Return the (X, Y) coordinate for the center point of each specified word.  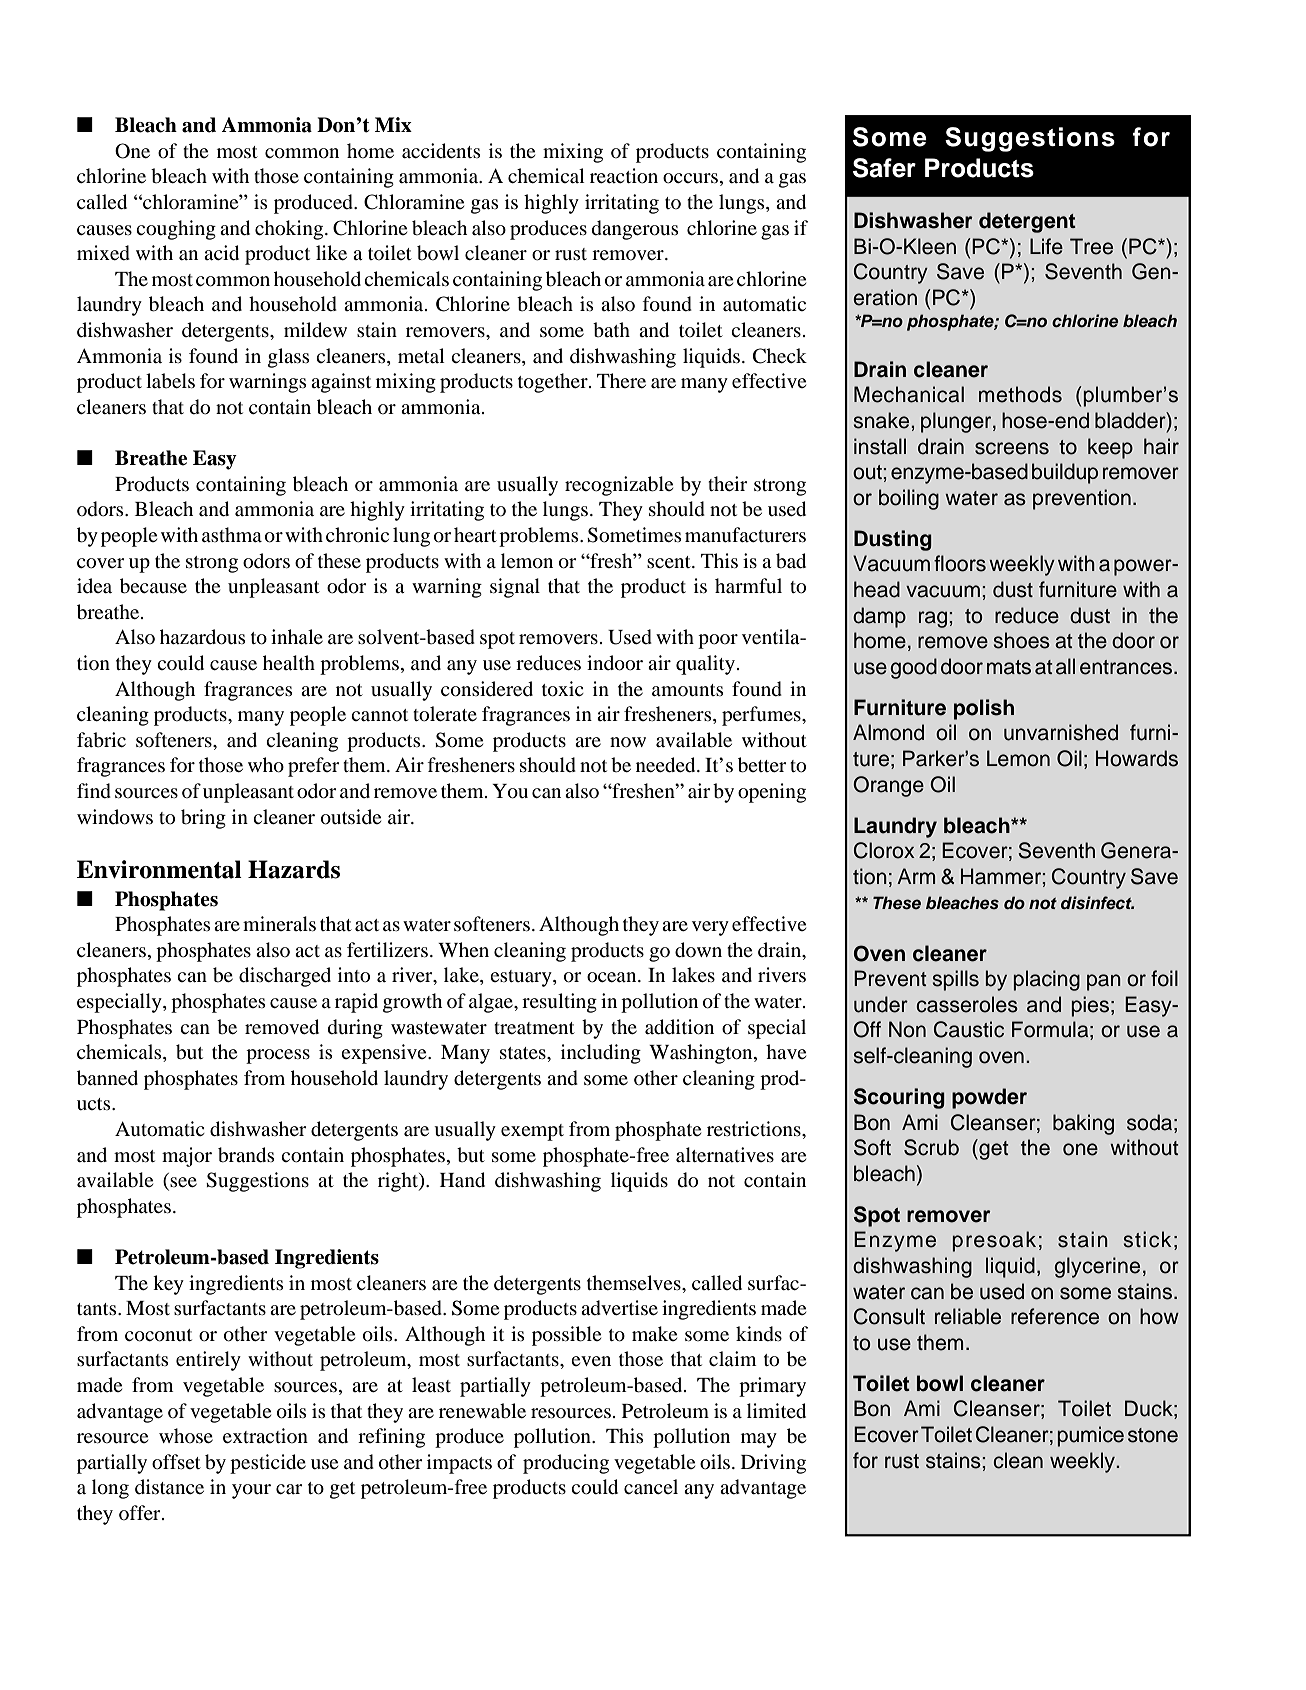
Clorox (884, 850)
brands (246, 1155)
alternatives (725, 1154)
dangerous (635, 230)
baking (1083, 1124)
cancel (651, 1486)
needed (667, 765)
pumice (1091, 1436)
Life (1046, 246)
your (251, 1491)
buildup (1065, 473)
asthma (232, 534)
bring (203, 819)
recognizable (619, 486)
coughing (176, 230)
